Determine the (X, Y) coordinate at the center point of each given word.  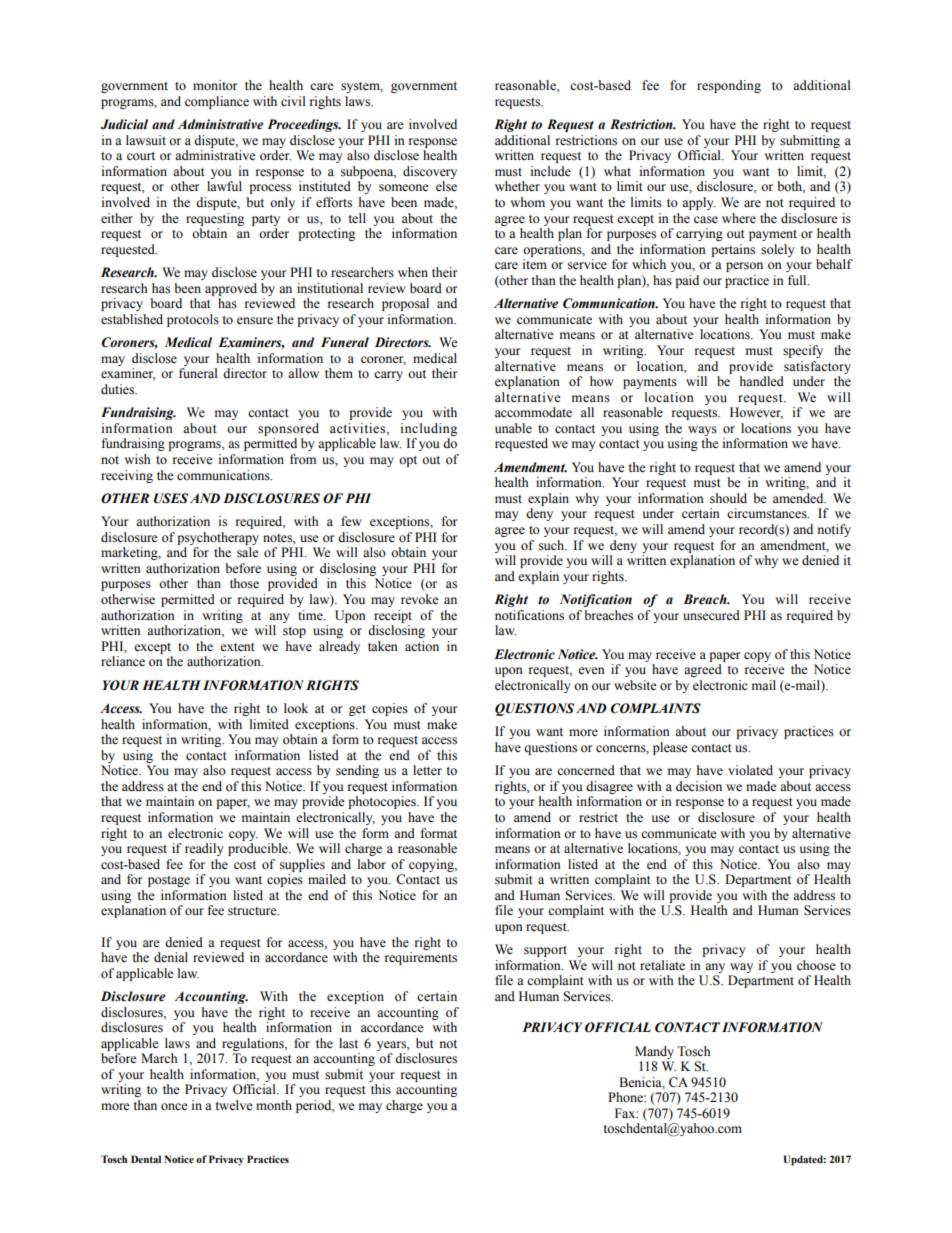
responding (729, 86)
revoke (420, 599)
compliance (217, 102)
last (348, 1043)
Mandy (654, 1052)
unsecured (711, 615)
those (244, 583)
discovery (430, 172)
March (159, 1058)
